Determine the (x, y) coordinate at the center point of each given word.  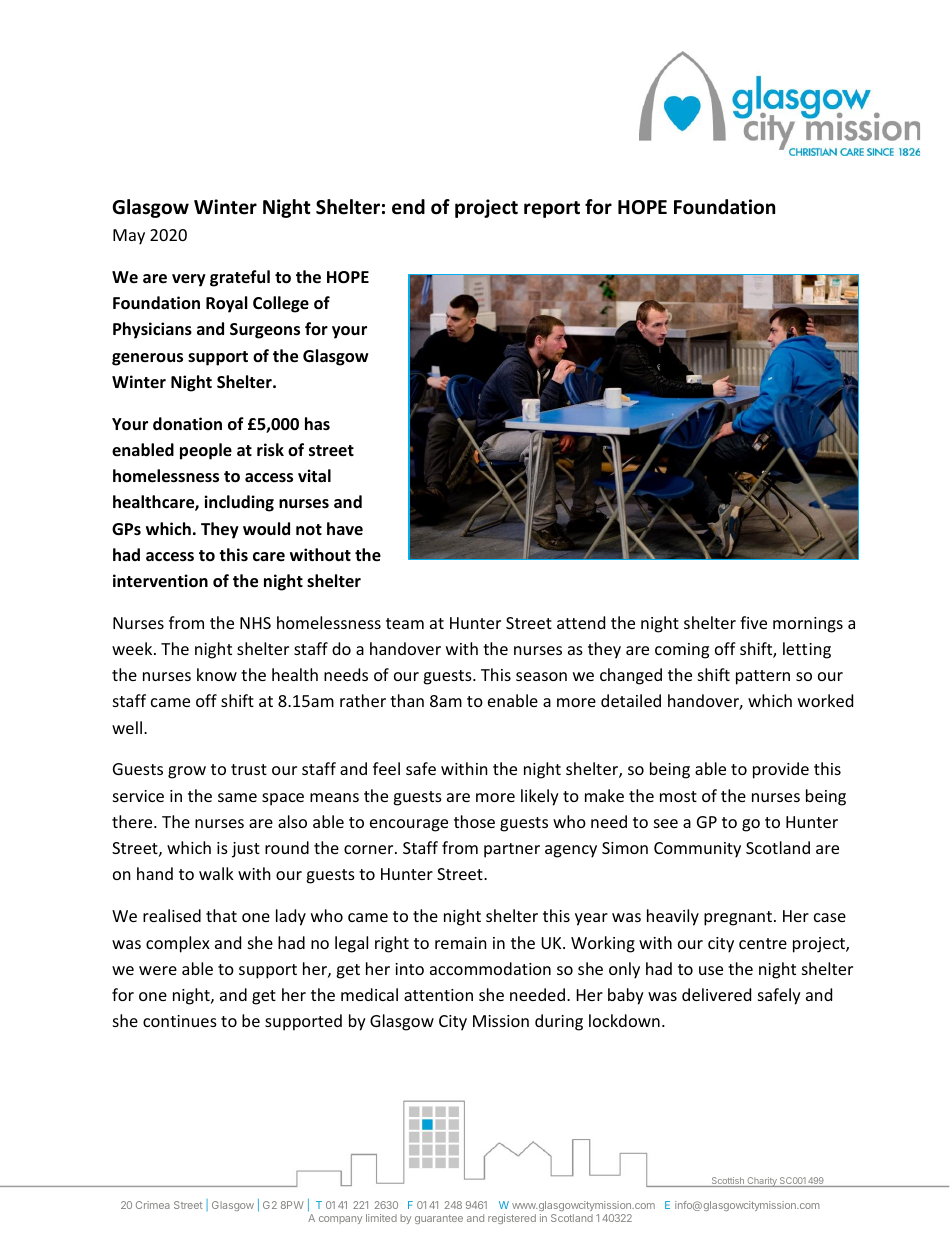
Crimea (153, 1205)
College (281, 304)
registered (512, 1219)
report (552, 209)
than (407, 700)
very (189, 280)
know (217, 674)
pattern (763, 677)
